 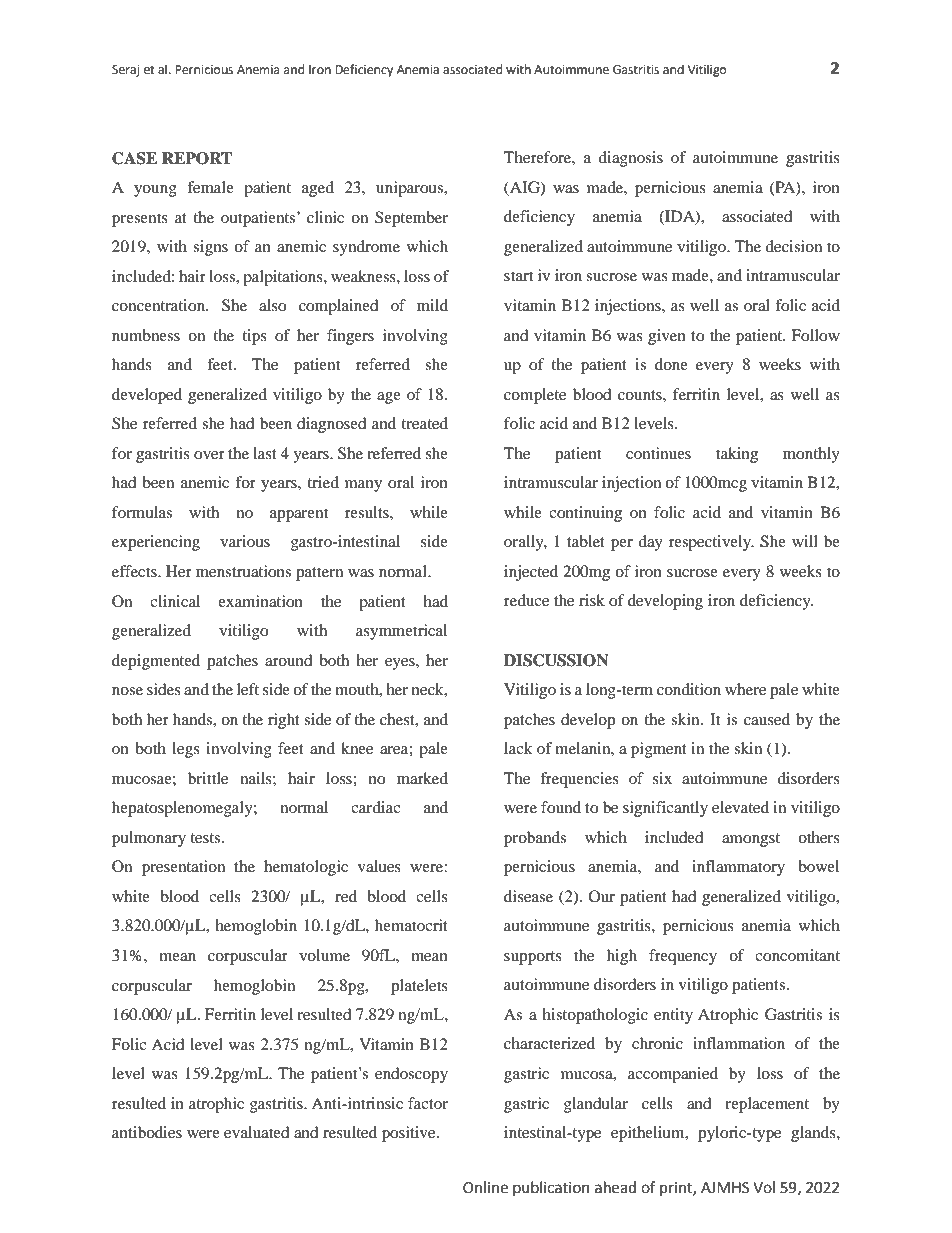 I want to click on female, so click(x=210, y=187).
